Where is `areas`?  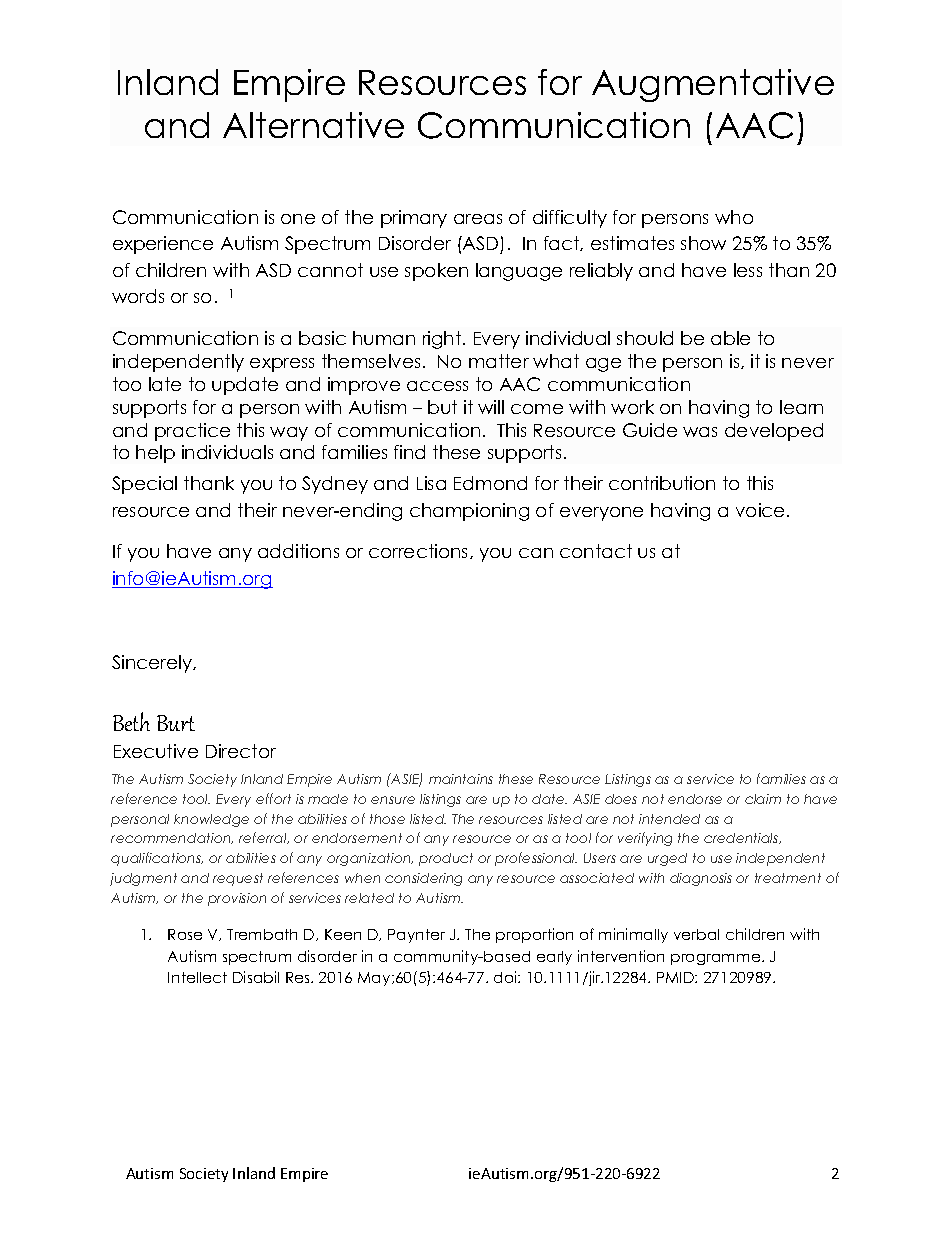 areas is located at coordinates (478, 219).
